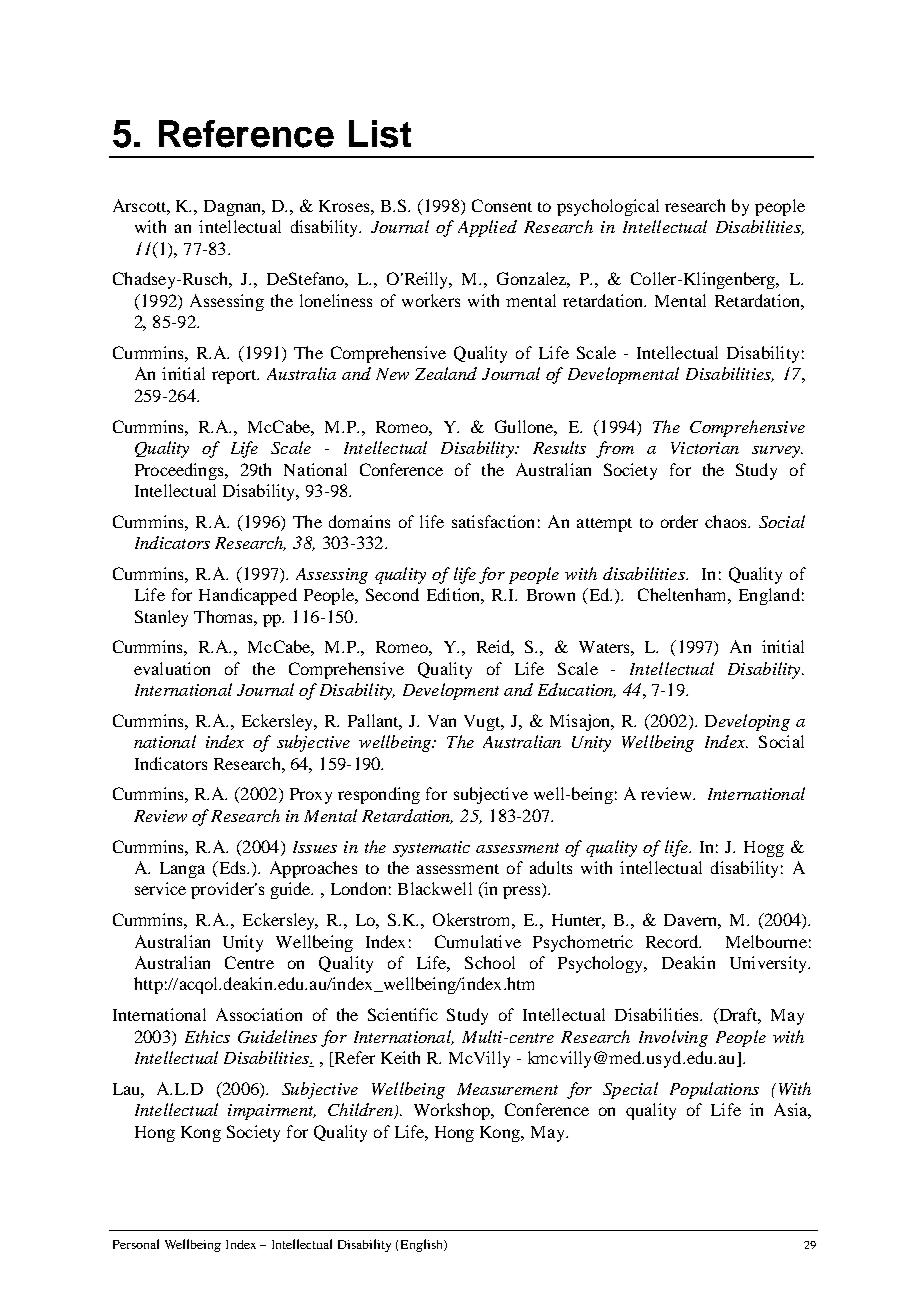 The height and width of the screenshot is (1308, 924). I want to click on order, so click(679, 521).
